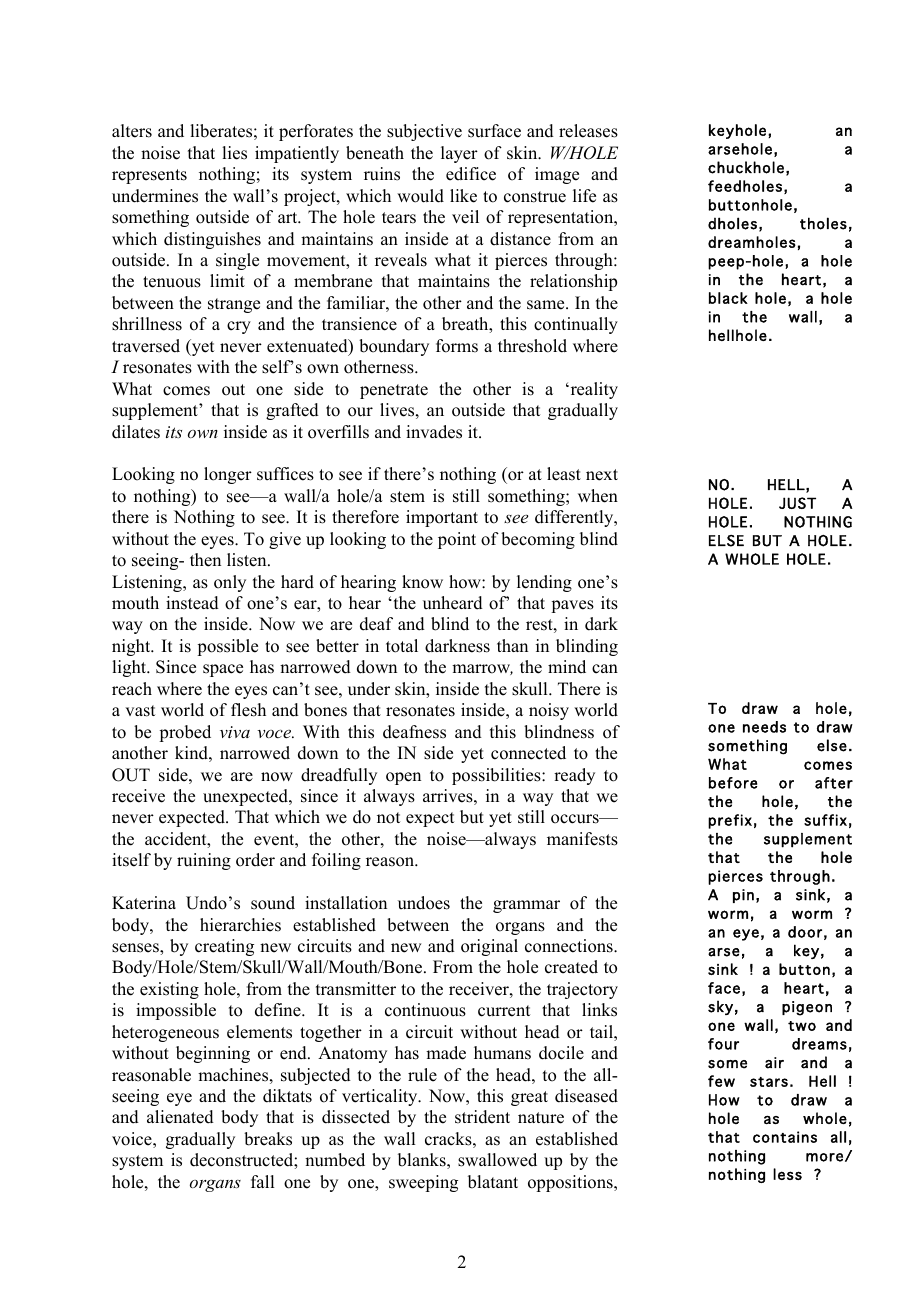 The width and height of the screenshot is (924, 1308). I want to click on releases, so click(588, 131).
